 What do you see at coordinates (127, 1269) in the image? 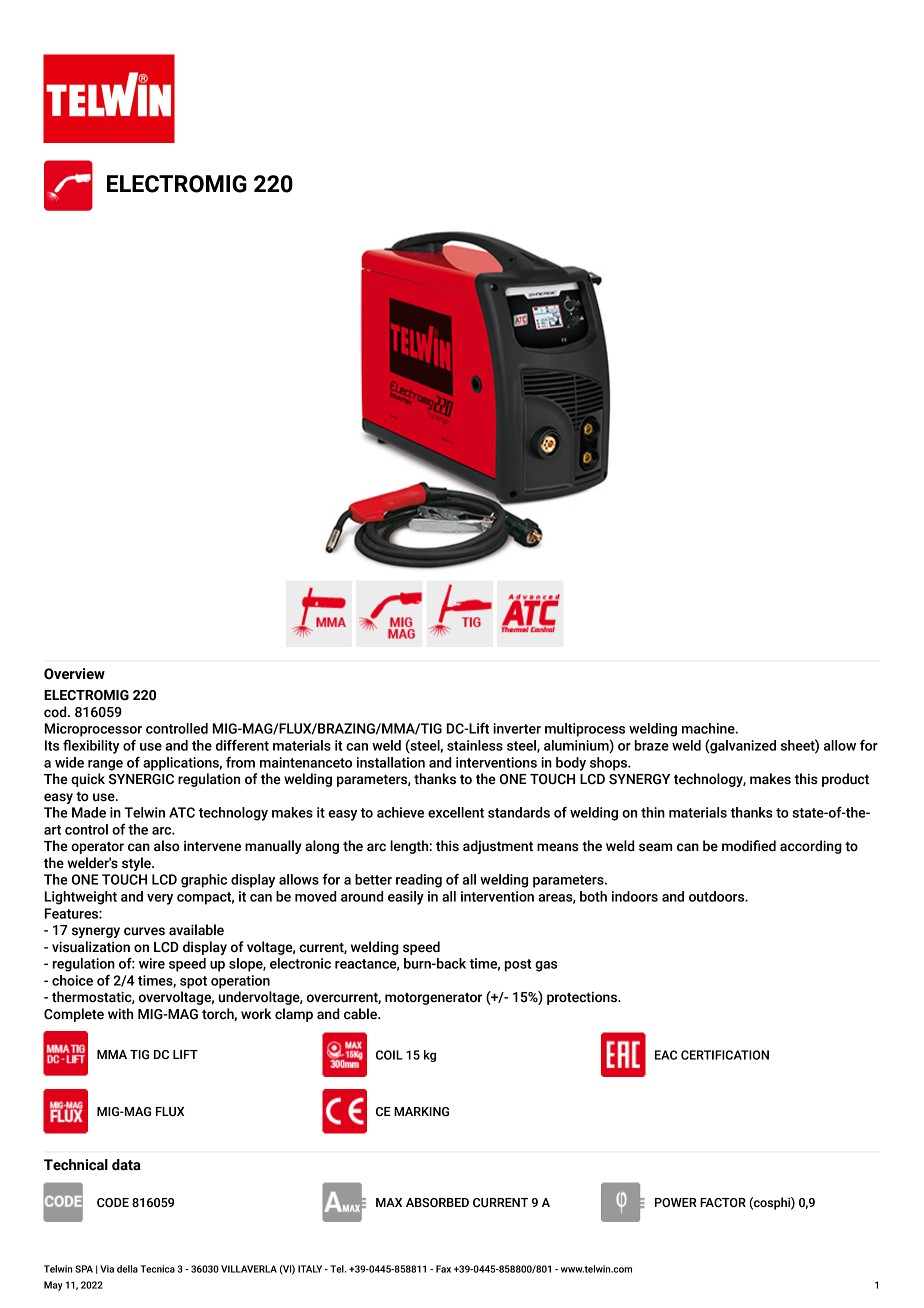
I see `della` at bounding box center [127, 1269].
